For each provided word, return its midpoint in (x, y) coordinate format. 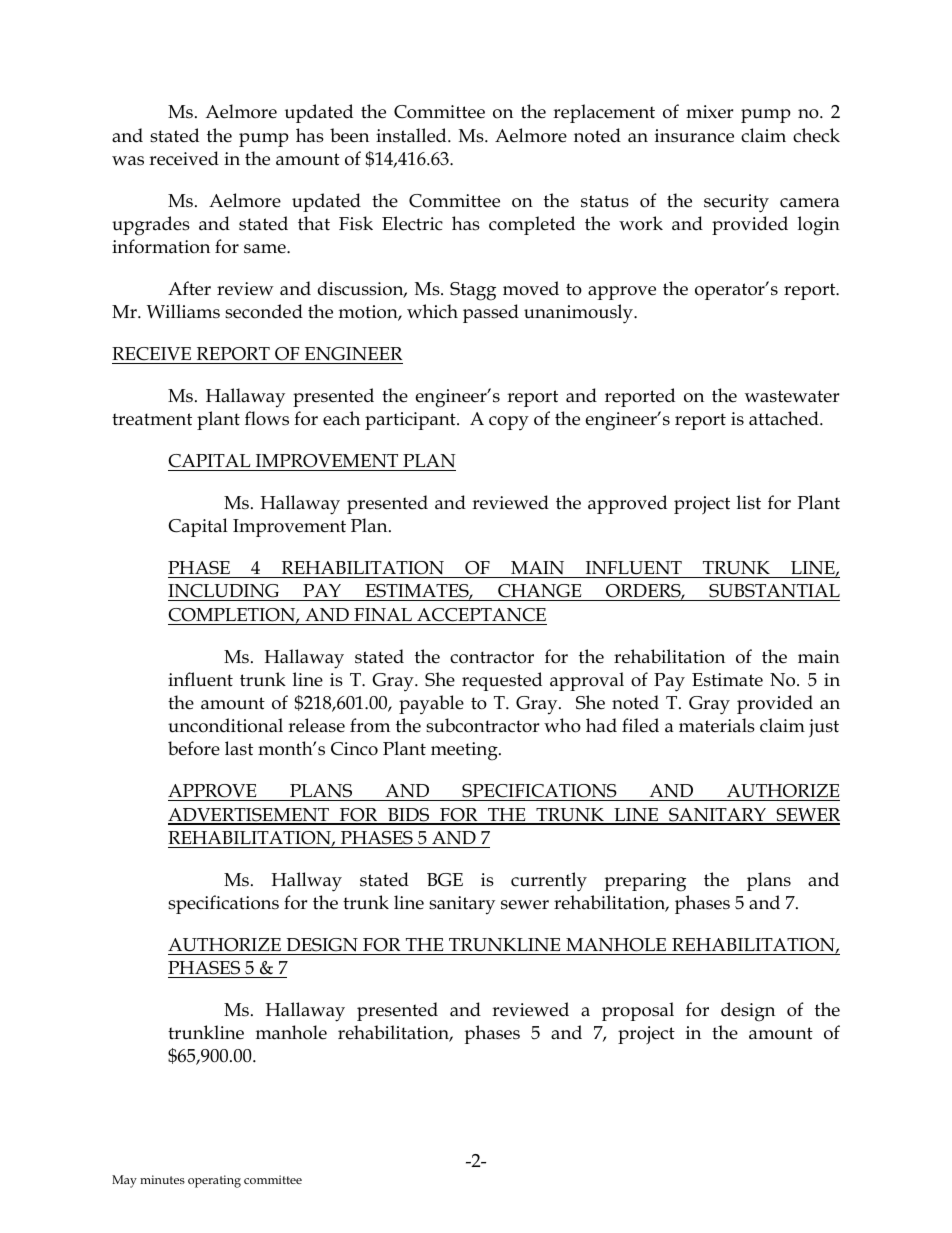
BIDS (409, 816)
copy (509, 423)
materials (717, 725)
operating (214, 1181)
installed (412, 135)
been (349, 135)
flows (267, 418)
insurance (694, 136)
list (749, 502)
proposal (638, 1011)
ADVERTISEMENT (250, 816)
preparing (645, 882)
